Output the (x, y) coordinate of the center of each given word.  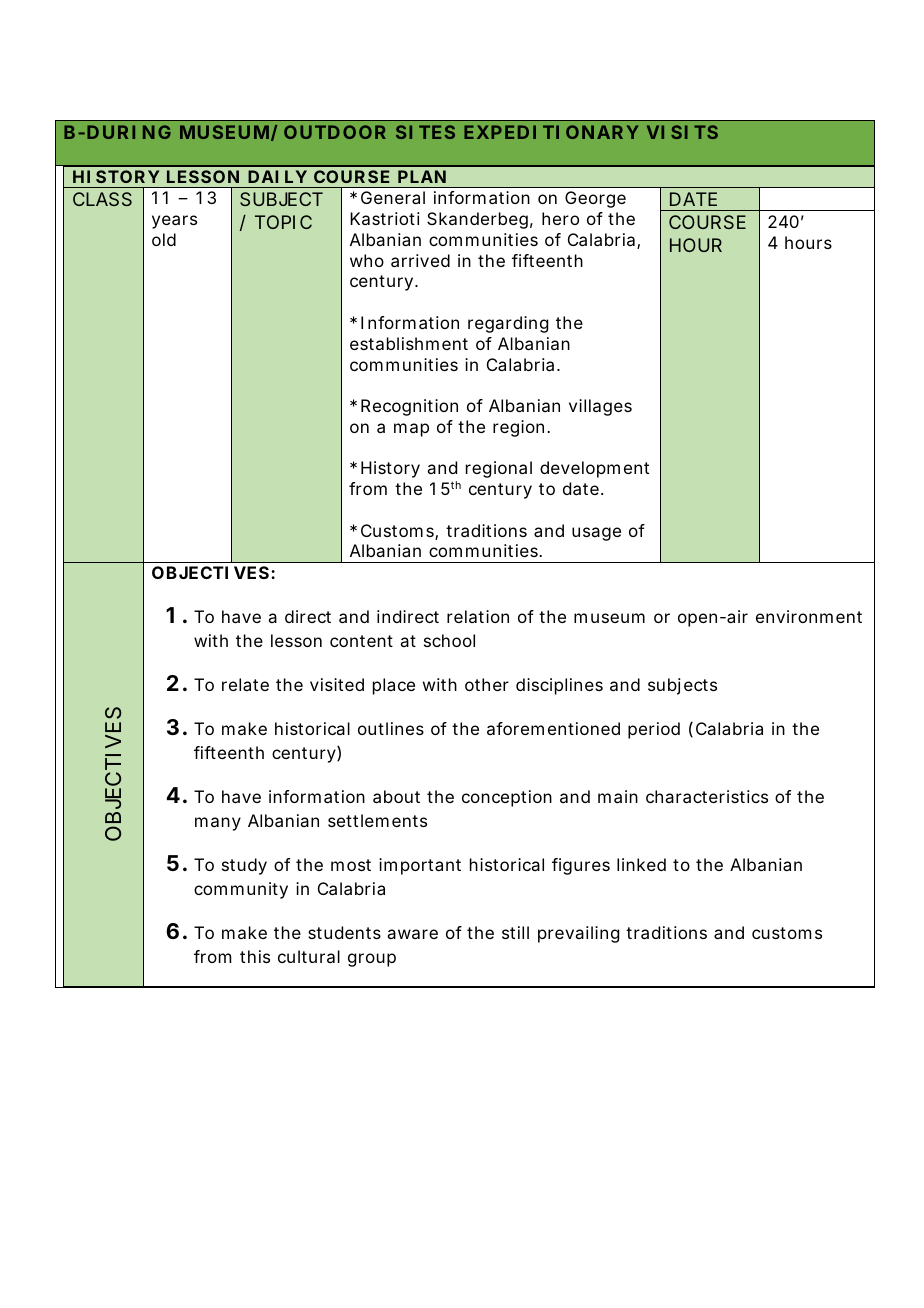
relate (245, 684)
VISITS (682, 132)
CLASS (102, 199)
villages (600, 407)
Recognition (409, 407)
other (487, 684)
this (255, 956)
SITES (425, 132)
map (411, 430)
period (654, 730)
